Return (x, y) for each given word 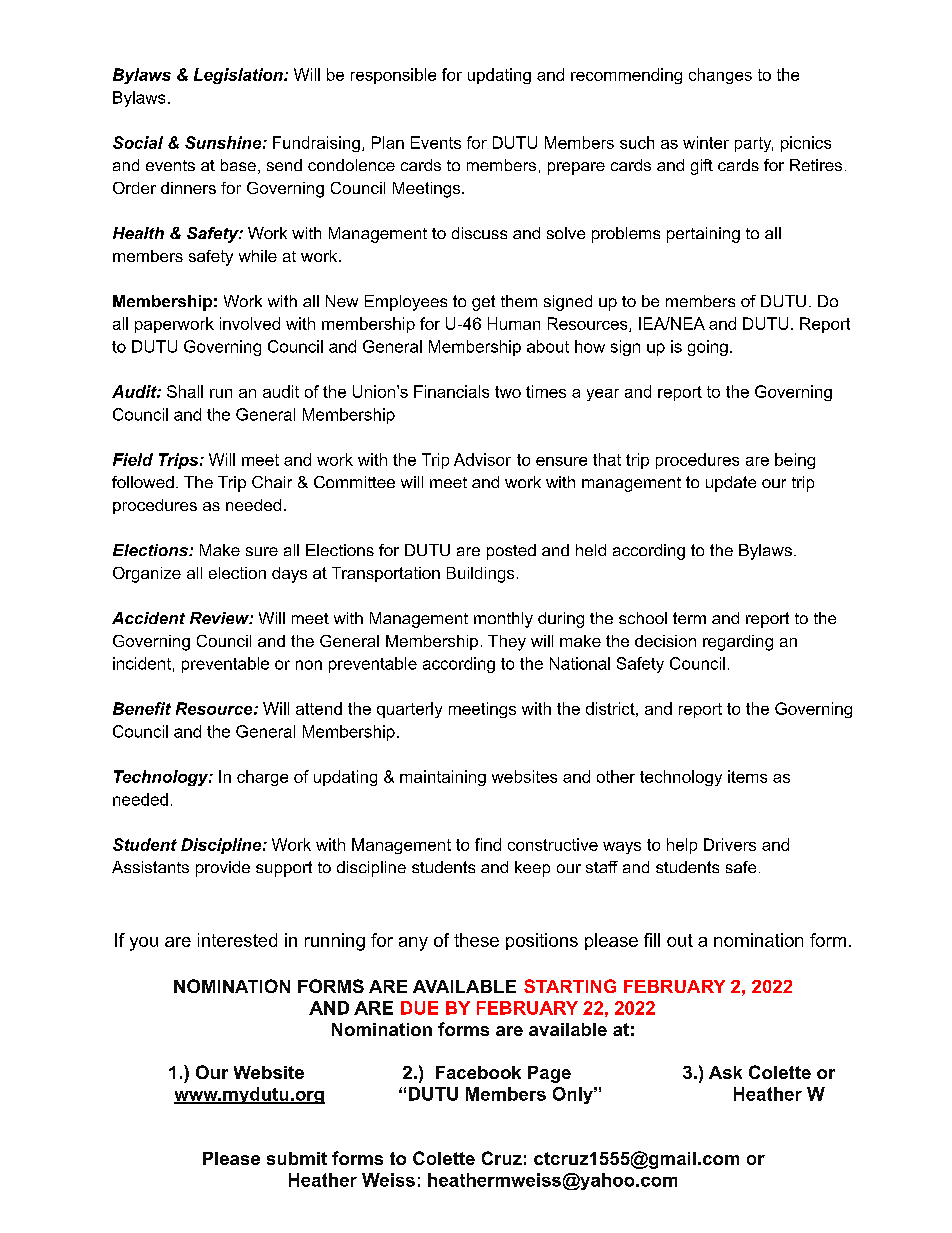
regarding (738, 643)
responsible (393, 76)
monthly (503, 620)
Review (220, 618)
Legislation (239, 76)
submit (297, 1158)
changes (720, 76)
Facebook (478, 1072)
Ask (725, 1072)
